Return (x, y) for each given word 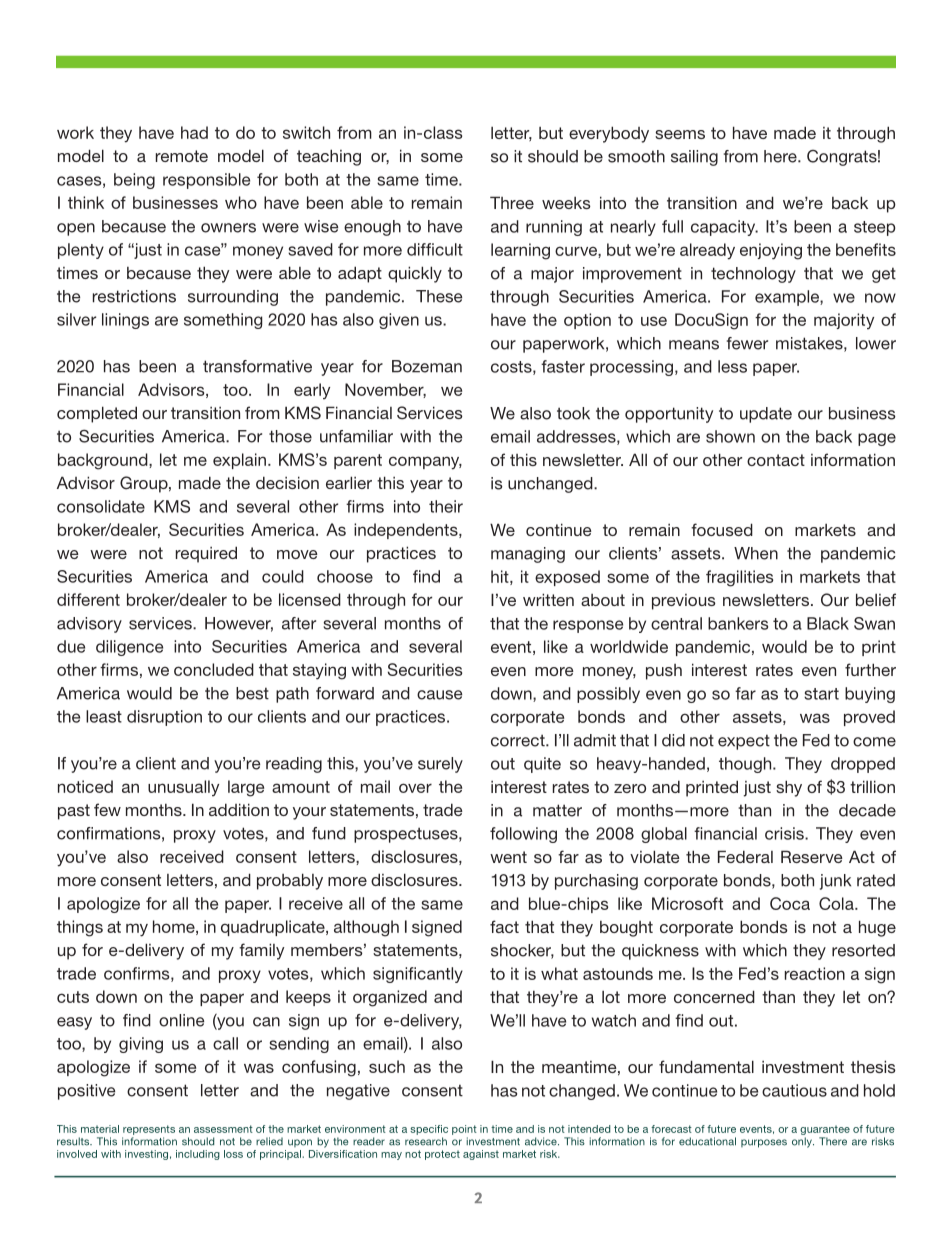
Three (512, 202)
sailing (694, 158)
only (803, 1142)
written (548, 599)
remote (182, 156)
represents (149, 1130)
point (464, 1130)
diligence (129, 648)
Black (828, 623)
